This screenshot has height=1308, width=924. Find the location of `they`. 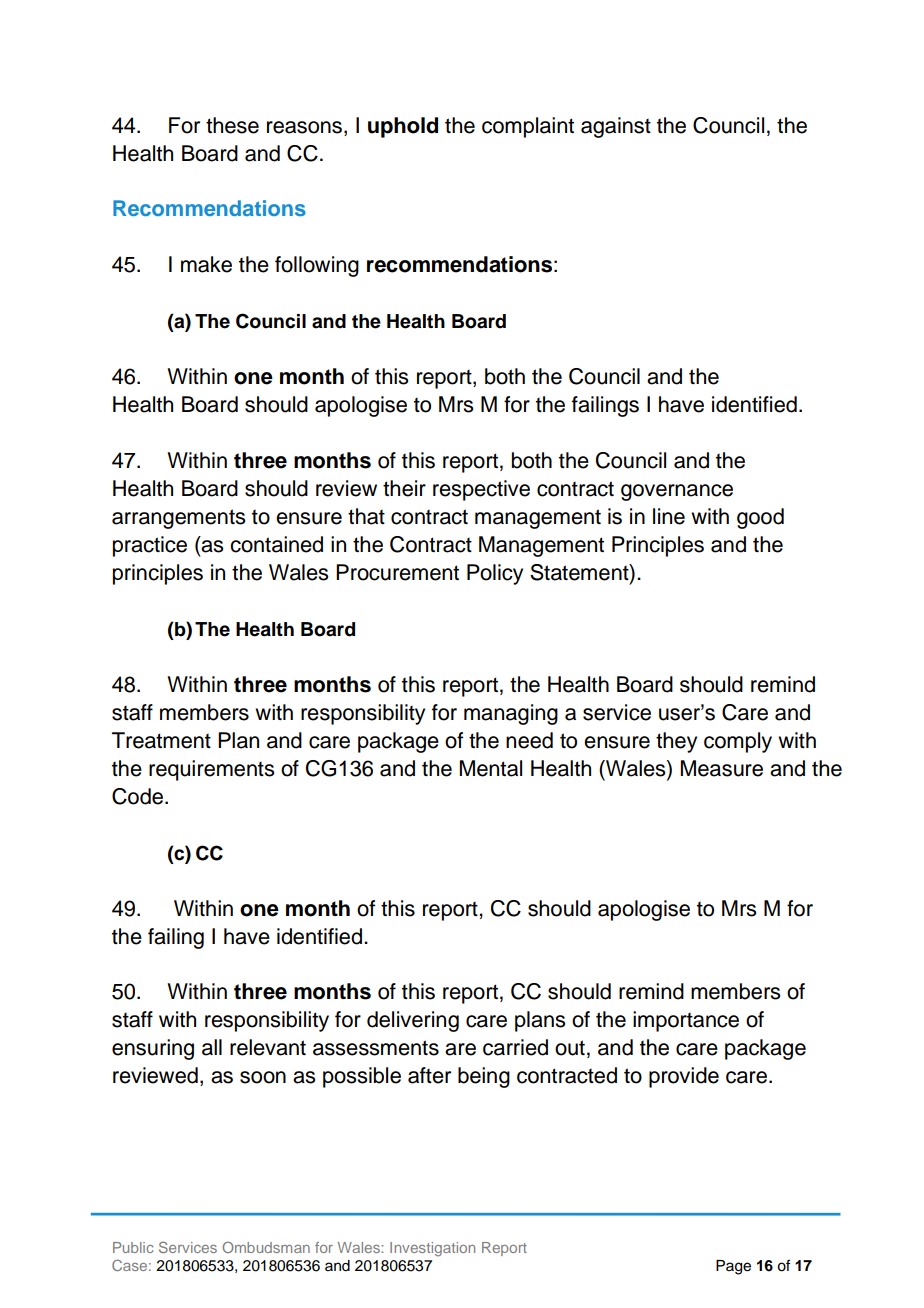

they is located at coordinates (676, 742).
